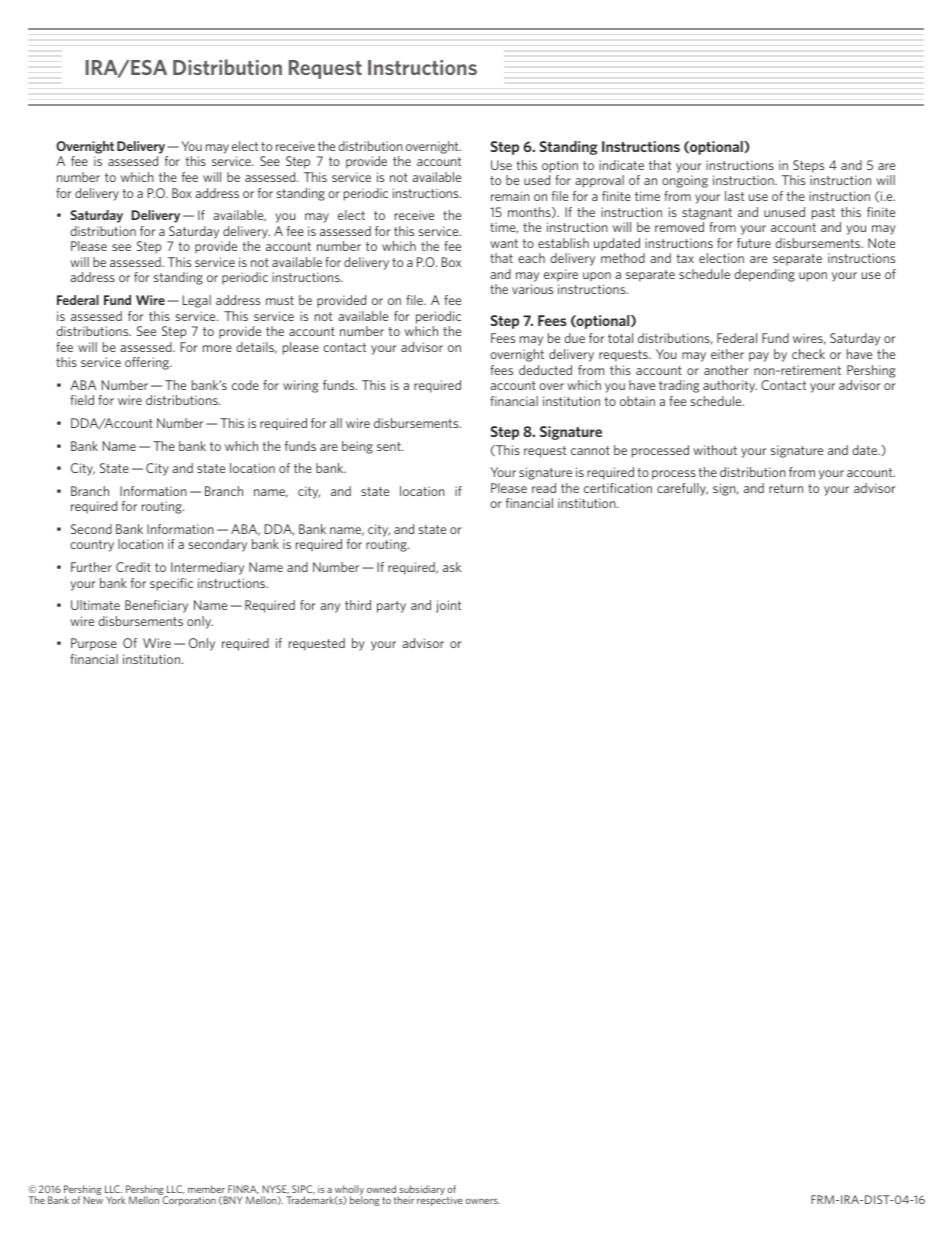  Describe the element at coordinates (510, 196) in the screenshot. I see `remain` at that location.
